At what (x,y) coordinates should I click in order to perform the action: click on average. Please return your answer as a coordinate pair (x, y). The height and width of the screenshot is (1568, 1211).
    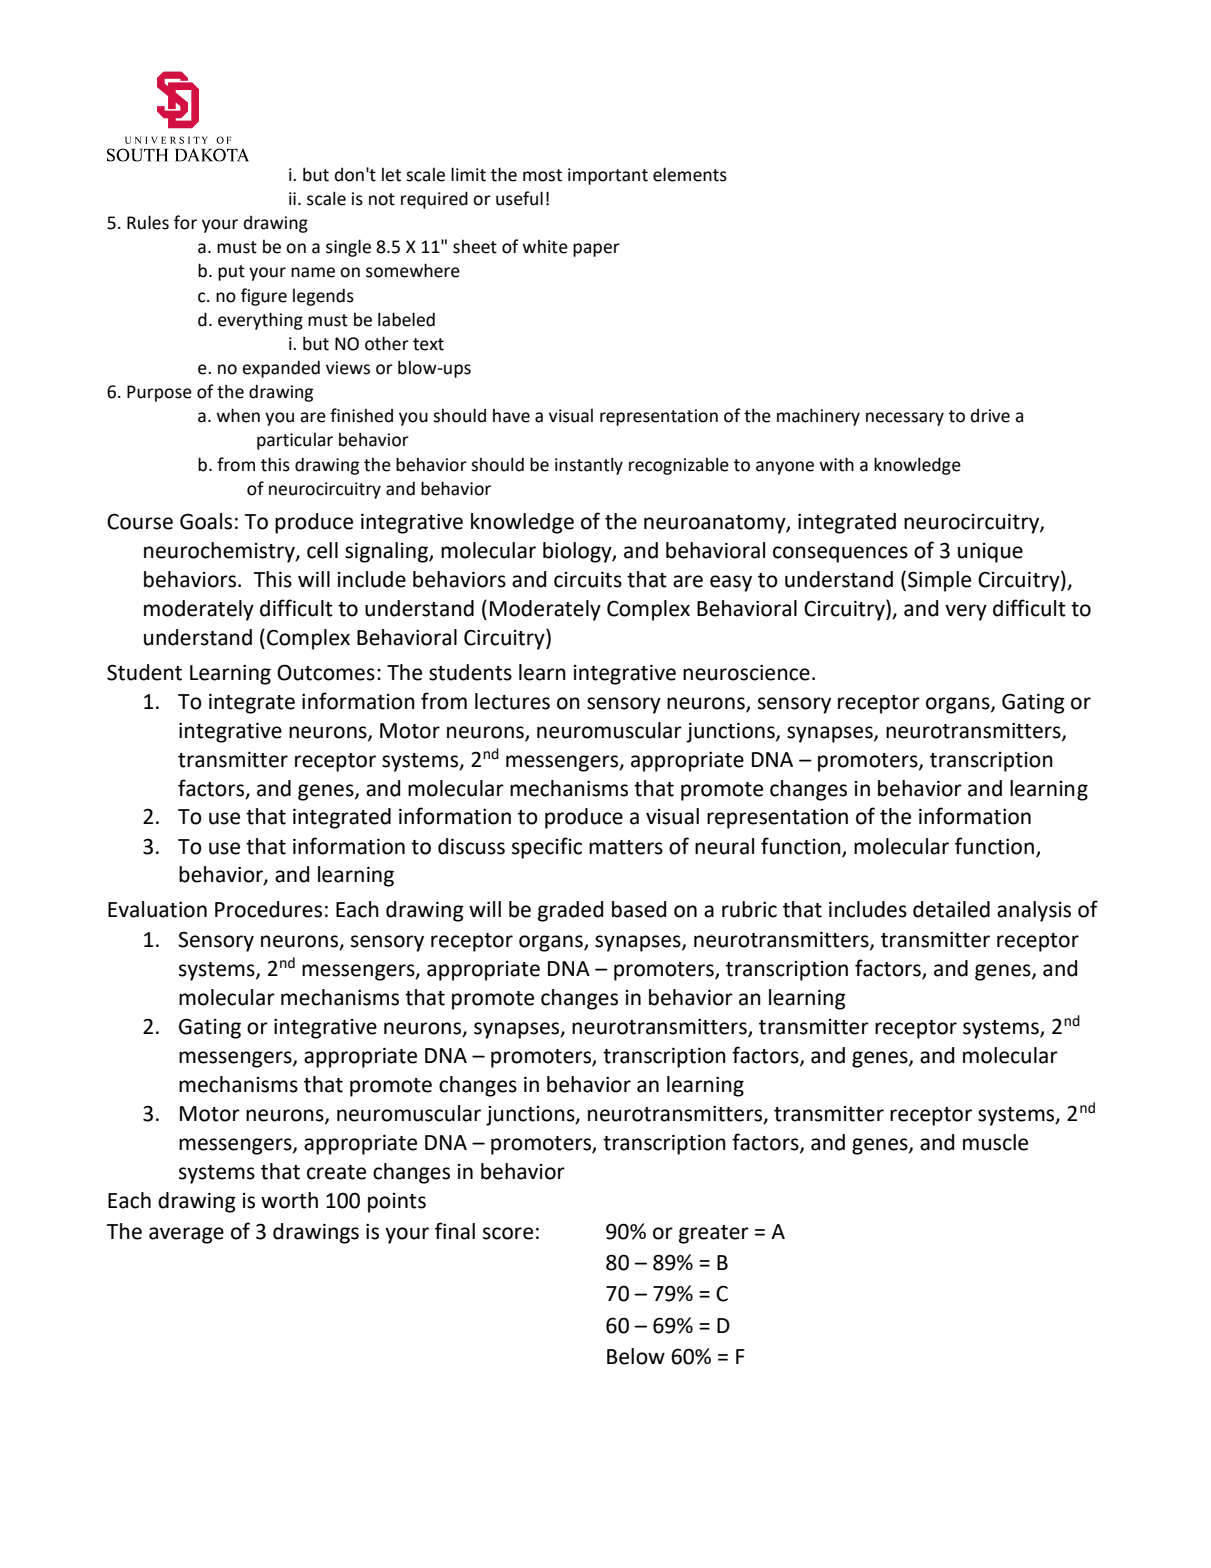
    Looking at the image, I should click on (186, 1235).
